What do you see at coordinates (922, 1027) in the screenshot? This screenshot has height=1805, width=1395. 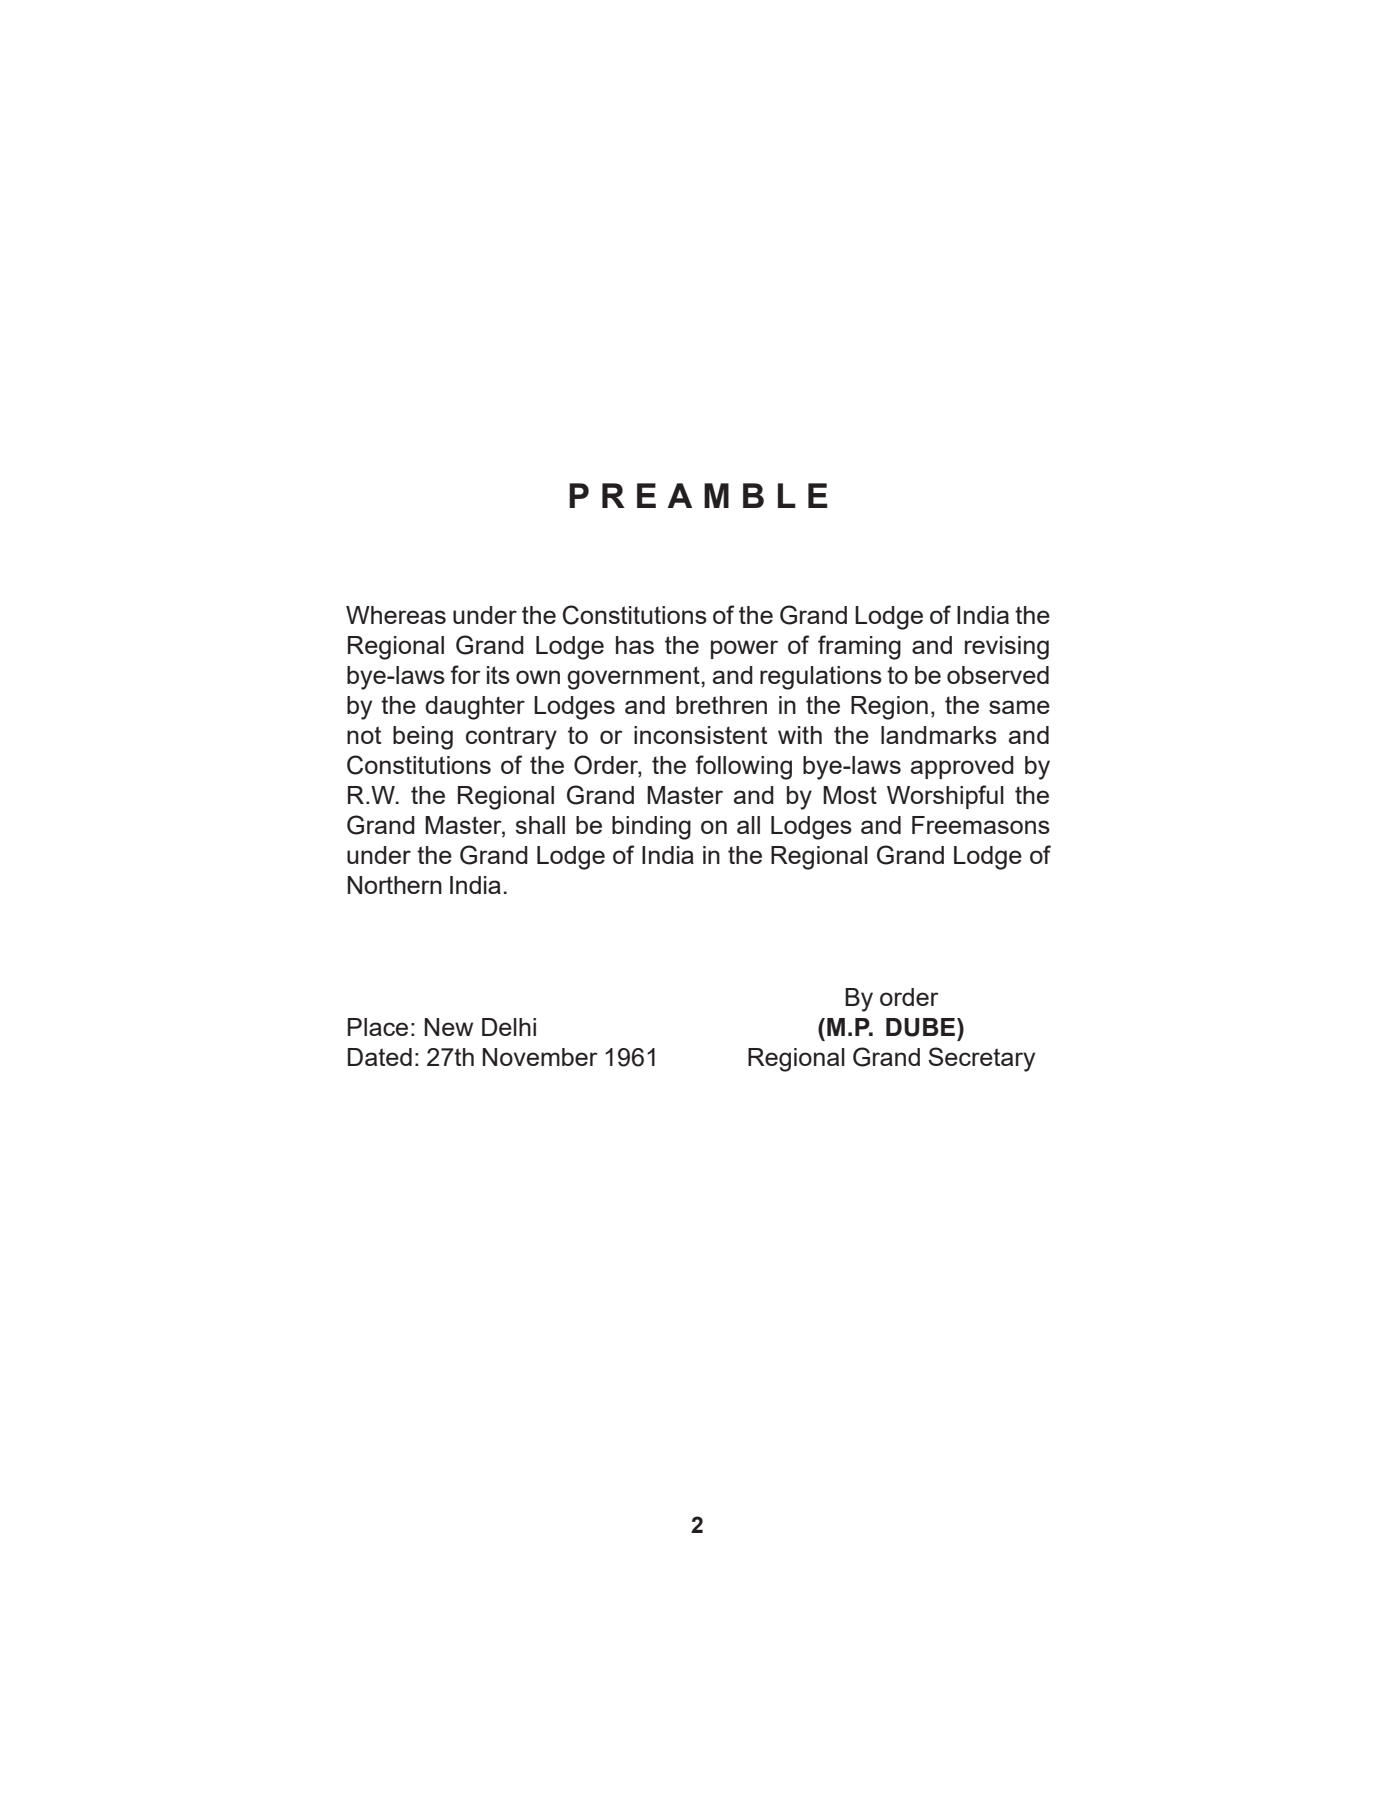 I see `DUBE` at bounding box center [922, 1027].
